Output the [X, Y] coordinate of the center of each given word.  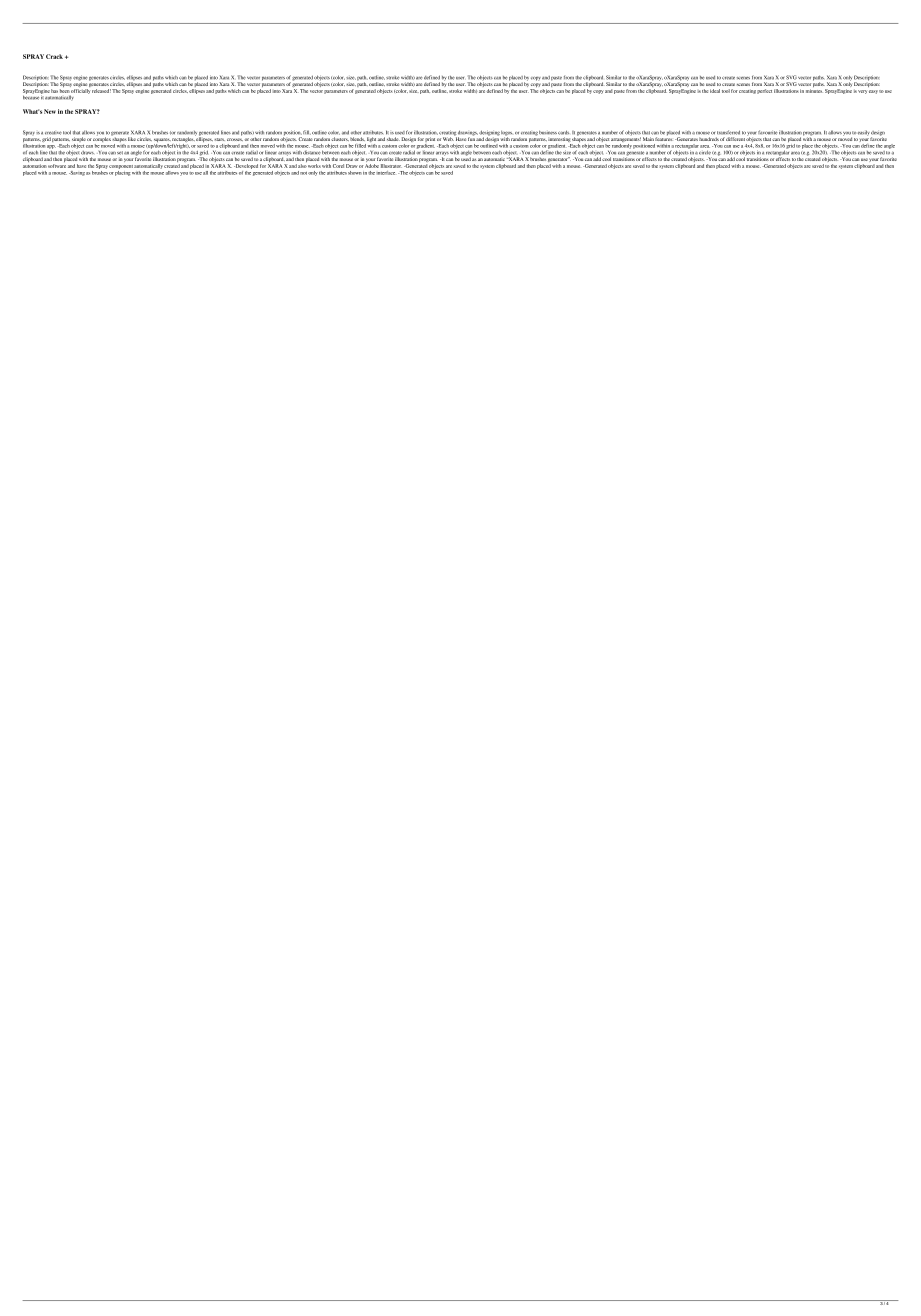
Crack [54, 56]
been [64, 89]
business [548, 132]
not [303, 173]
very [862, 92]
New [50, 111]
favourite [767, 132]
